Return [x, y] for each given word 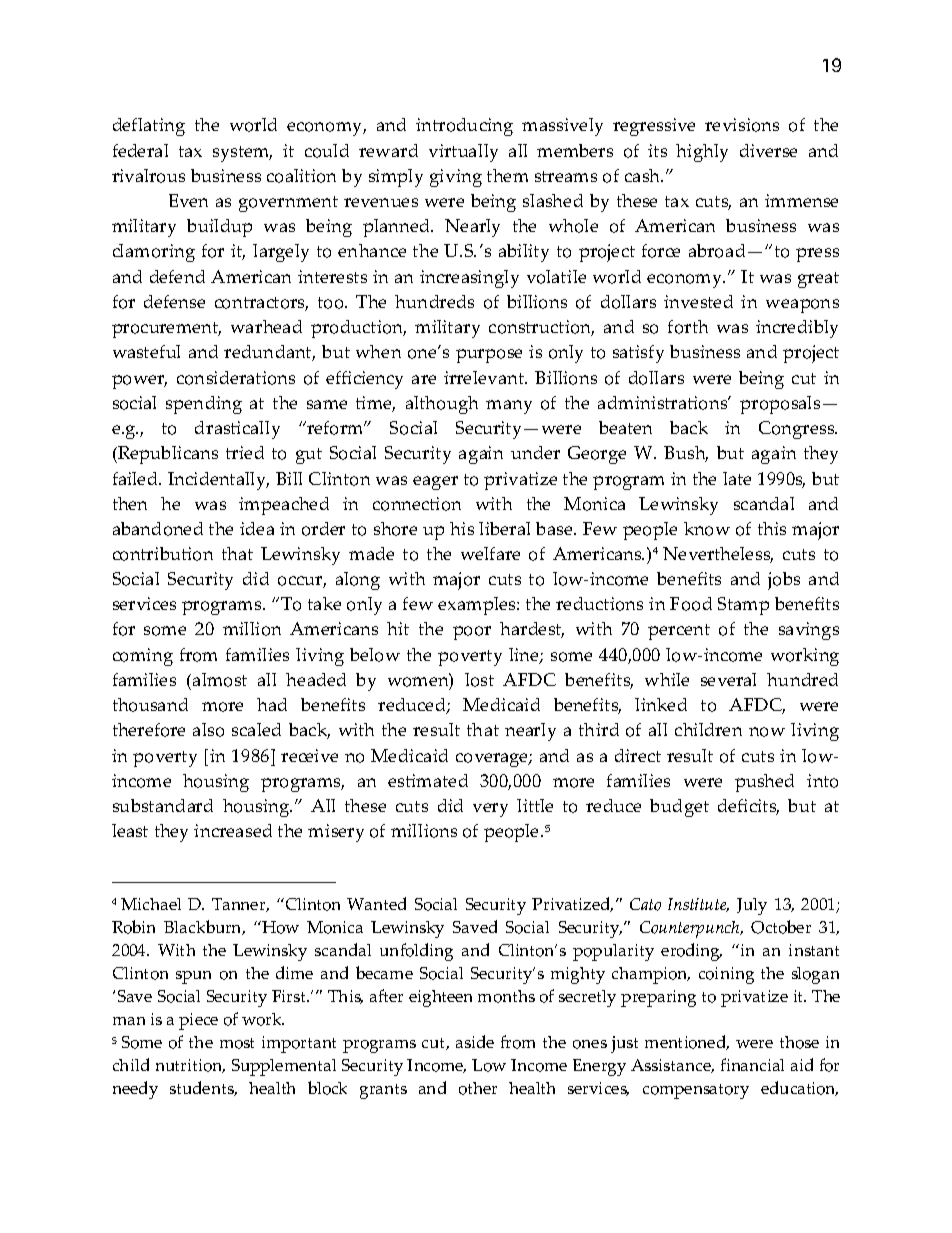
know [707, 529]
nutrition [190, 1066]
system [242, 154]
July [752, 906]
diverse [768, 150]
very [490, 810]
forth [688, 327]
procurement [166, 330]
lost [479, 680]
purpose [489, 356]
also [208, 730]
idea [257, 528]
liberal [504, 528]
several [728, 679]
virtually [463, 153]
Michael [151, 904]
